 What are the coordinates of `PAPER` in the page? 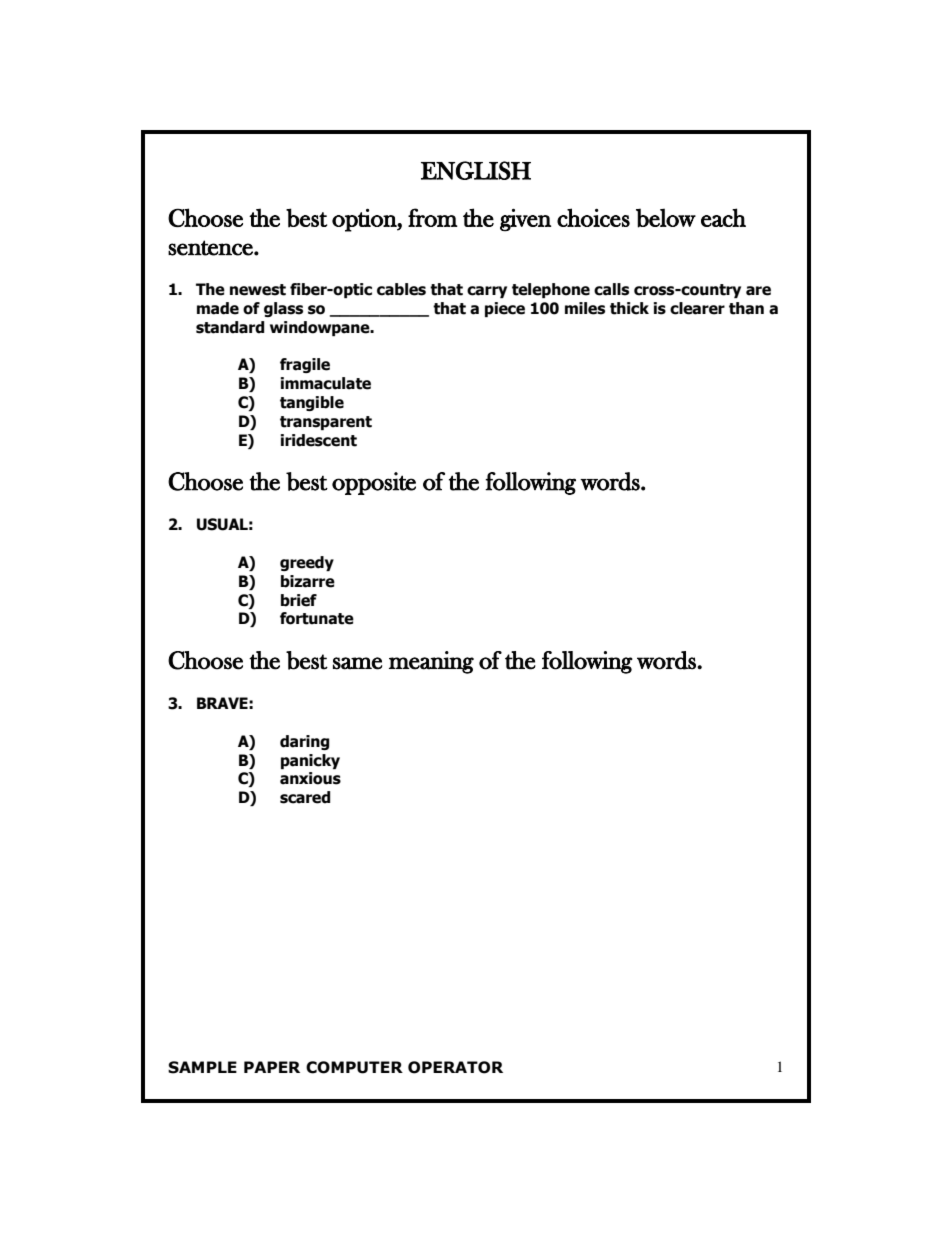 It's located at (272, 1067).
